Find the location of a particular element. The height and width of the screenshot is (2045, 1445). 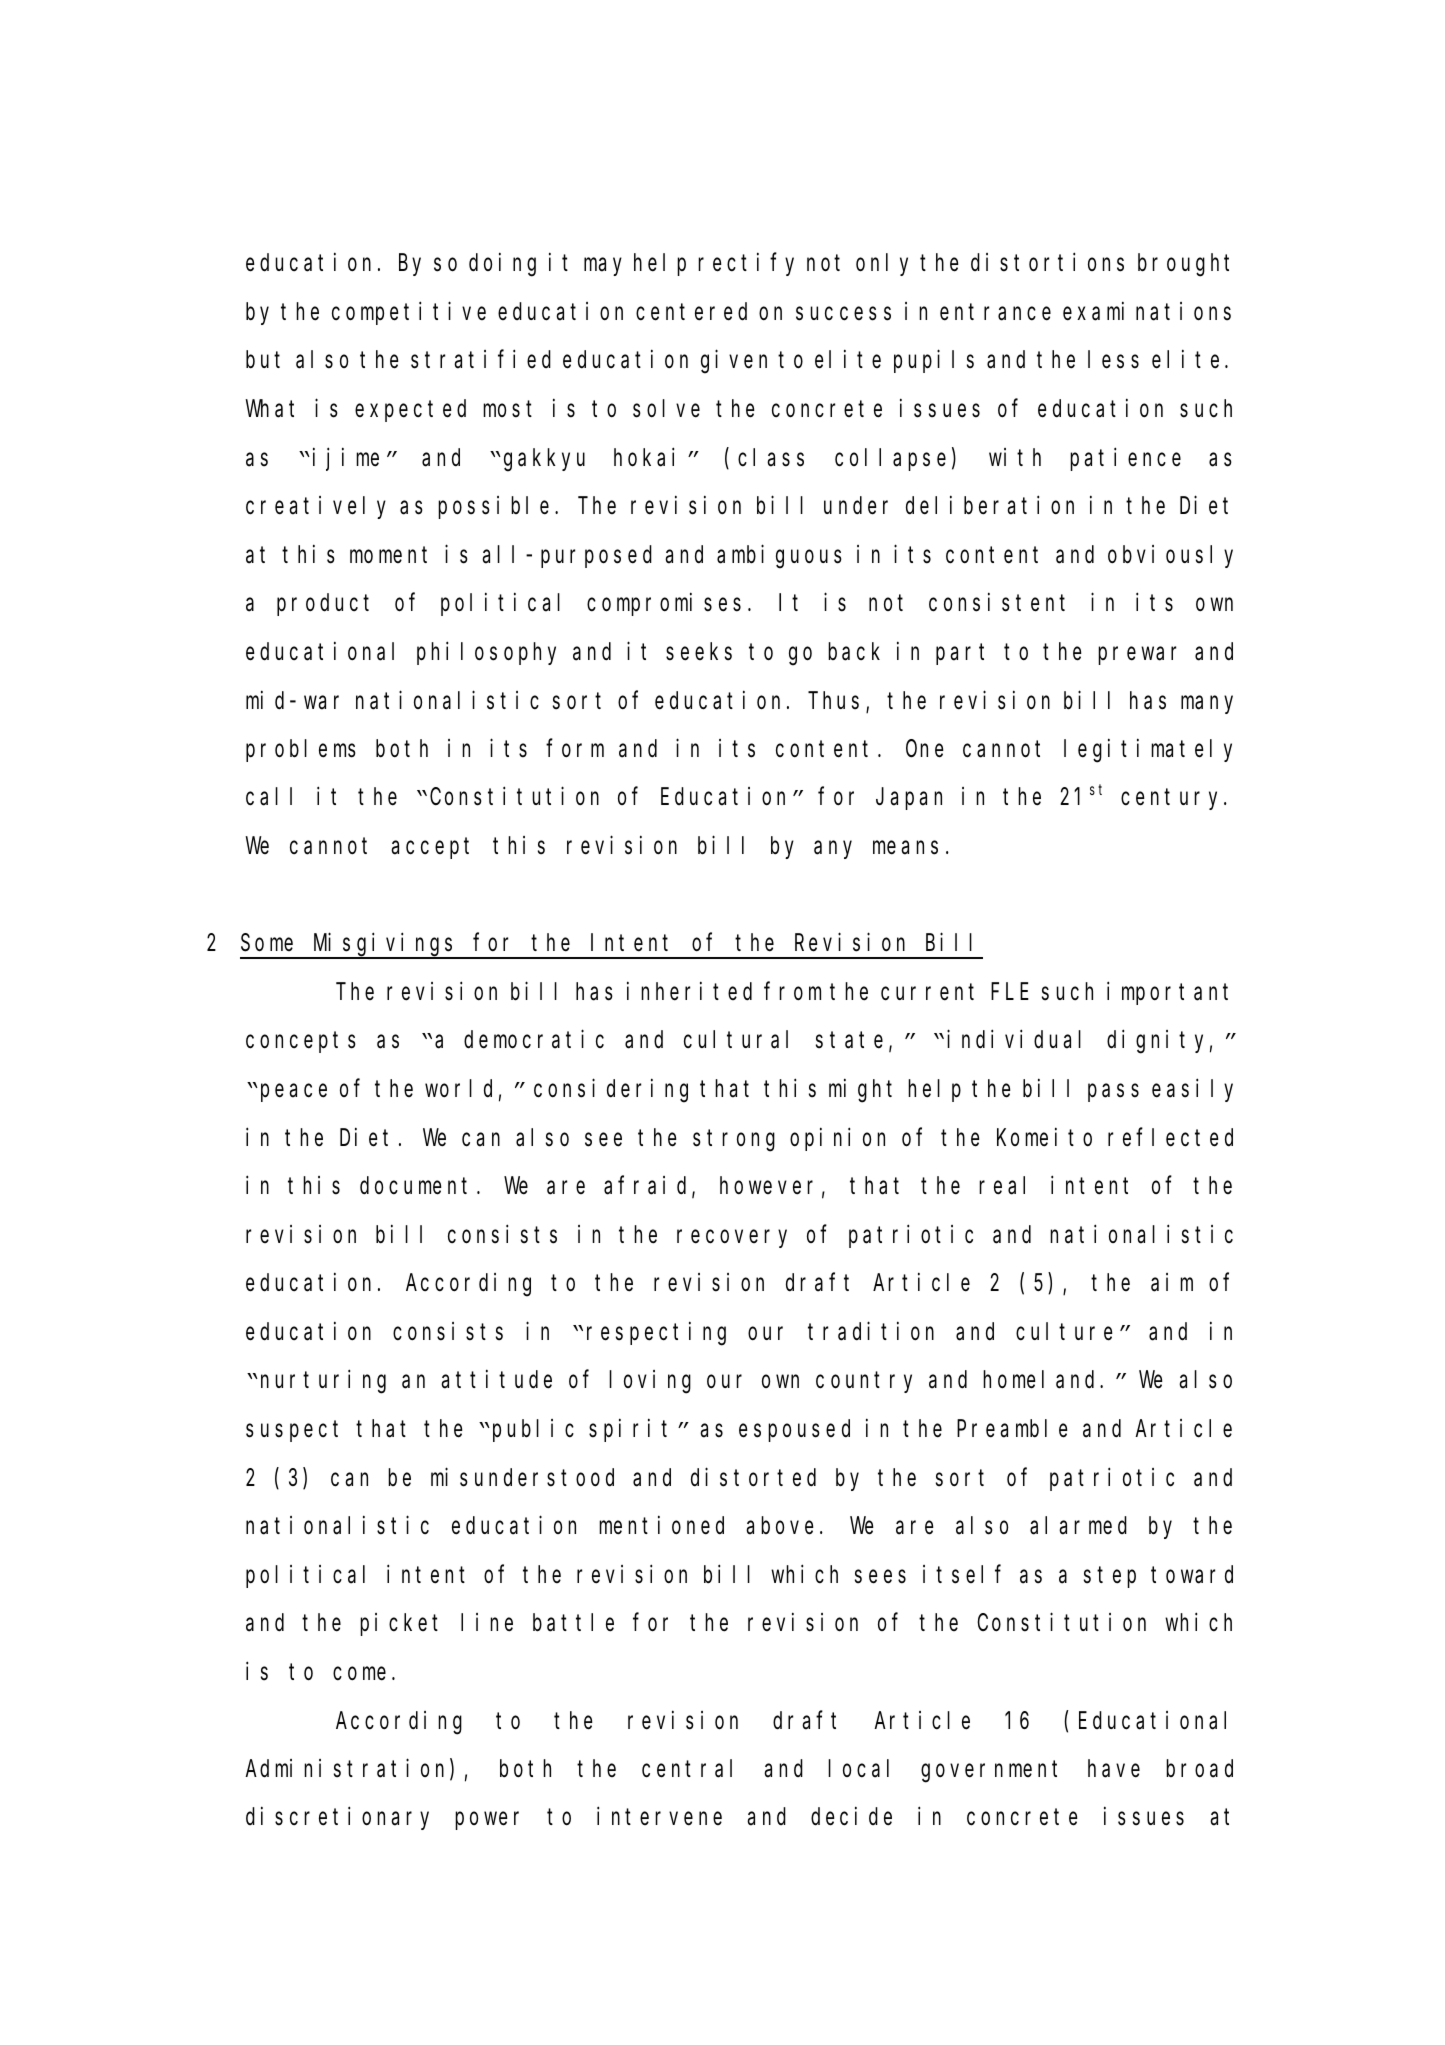

century is located at coordinates (1173, 800).
